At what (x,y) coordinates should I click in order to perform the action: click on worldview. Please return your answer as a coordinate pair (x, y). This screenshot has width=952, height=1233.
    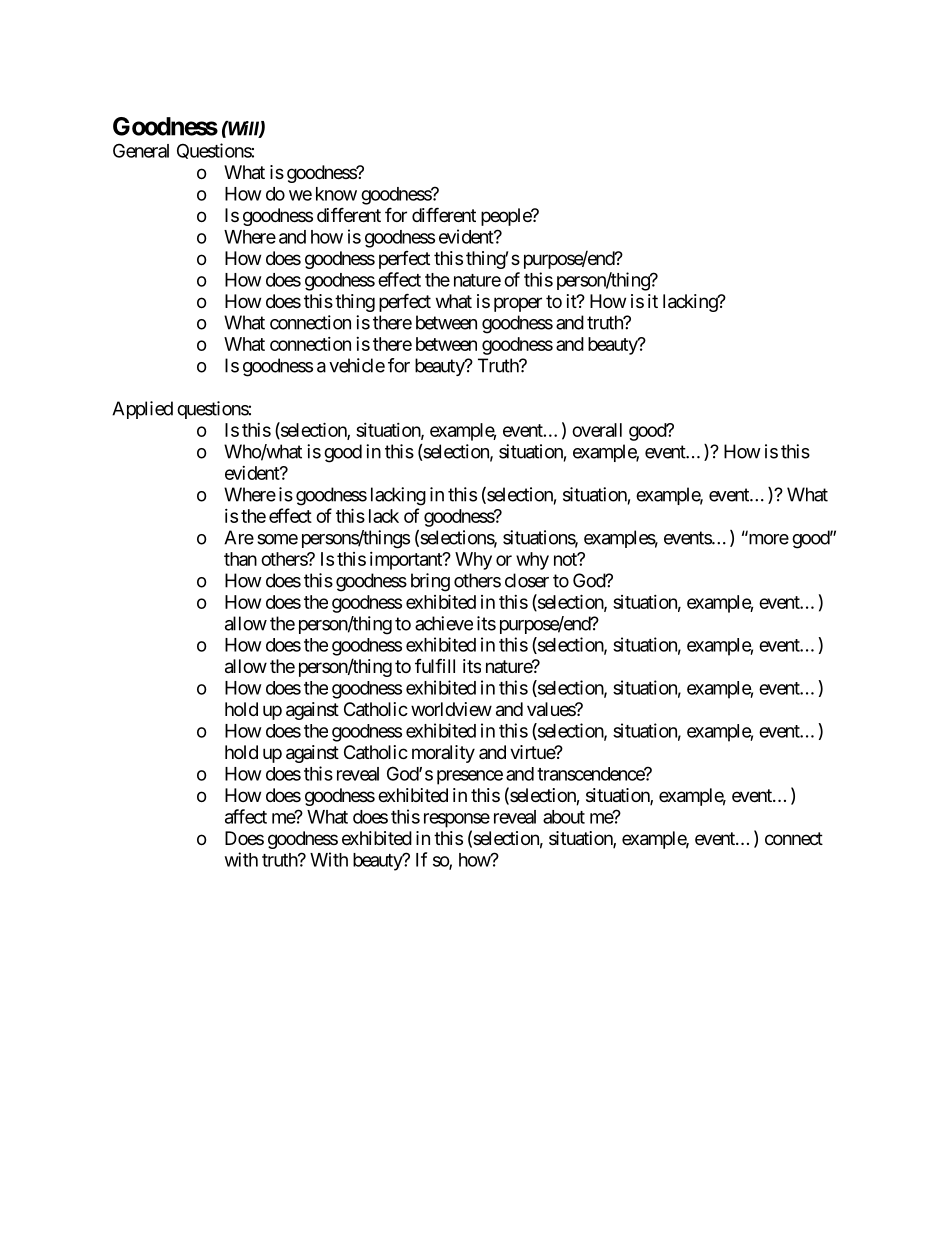
    Looking at the image, I should click on (451, 709).
